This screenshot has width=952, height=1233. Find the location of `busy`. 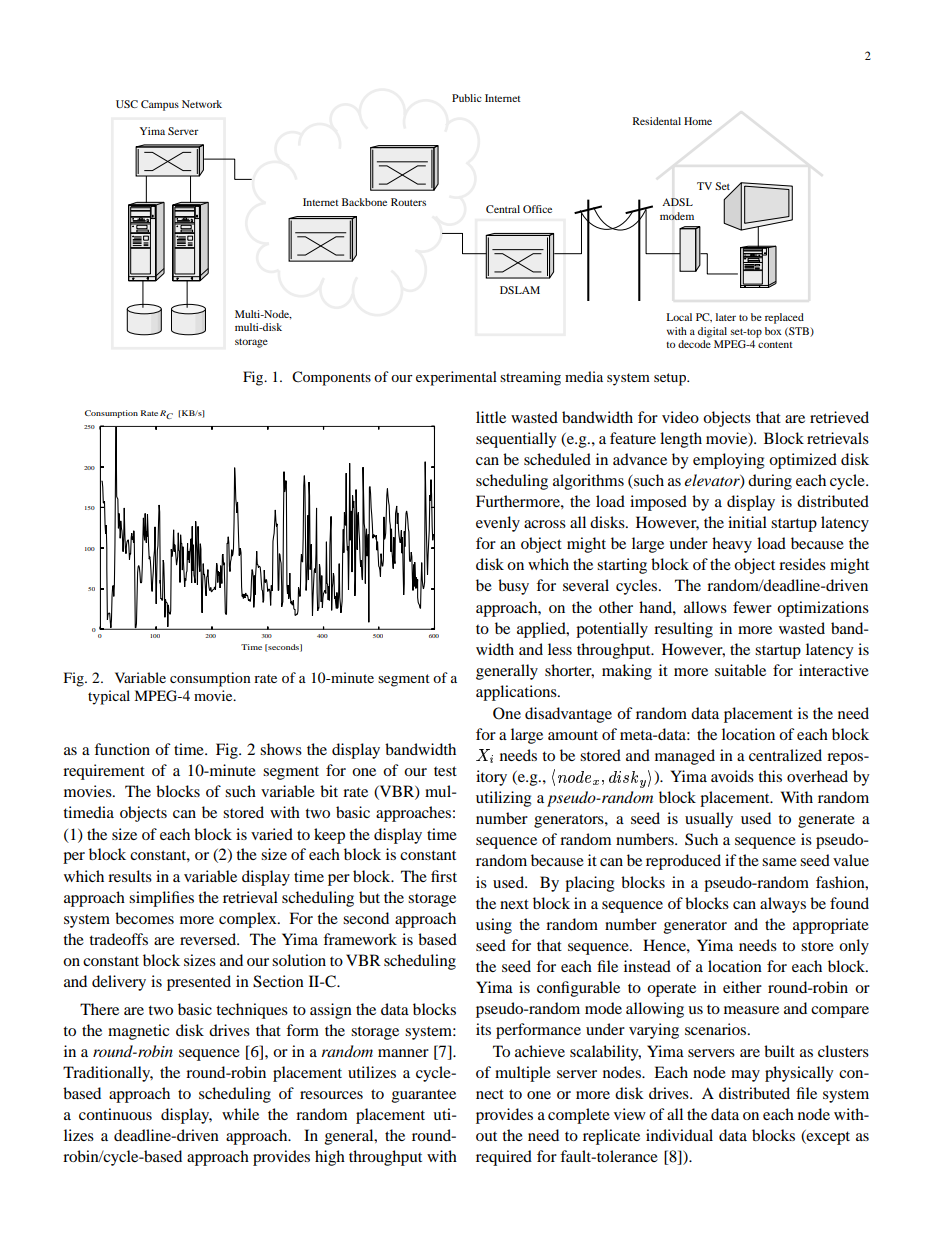

busy is located at coordinates (513, 587).
